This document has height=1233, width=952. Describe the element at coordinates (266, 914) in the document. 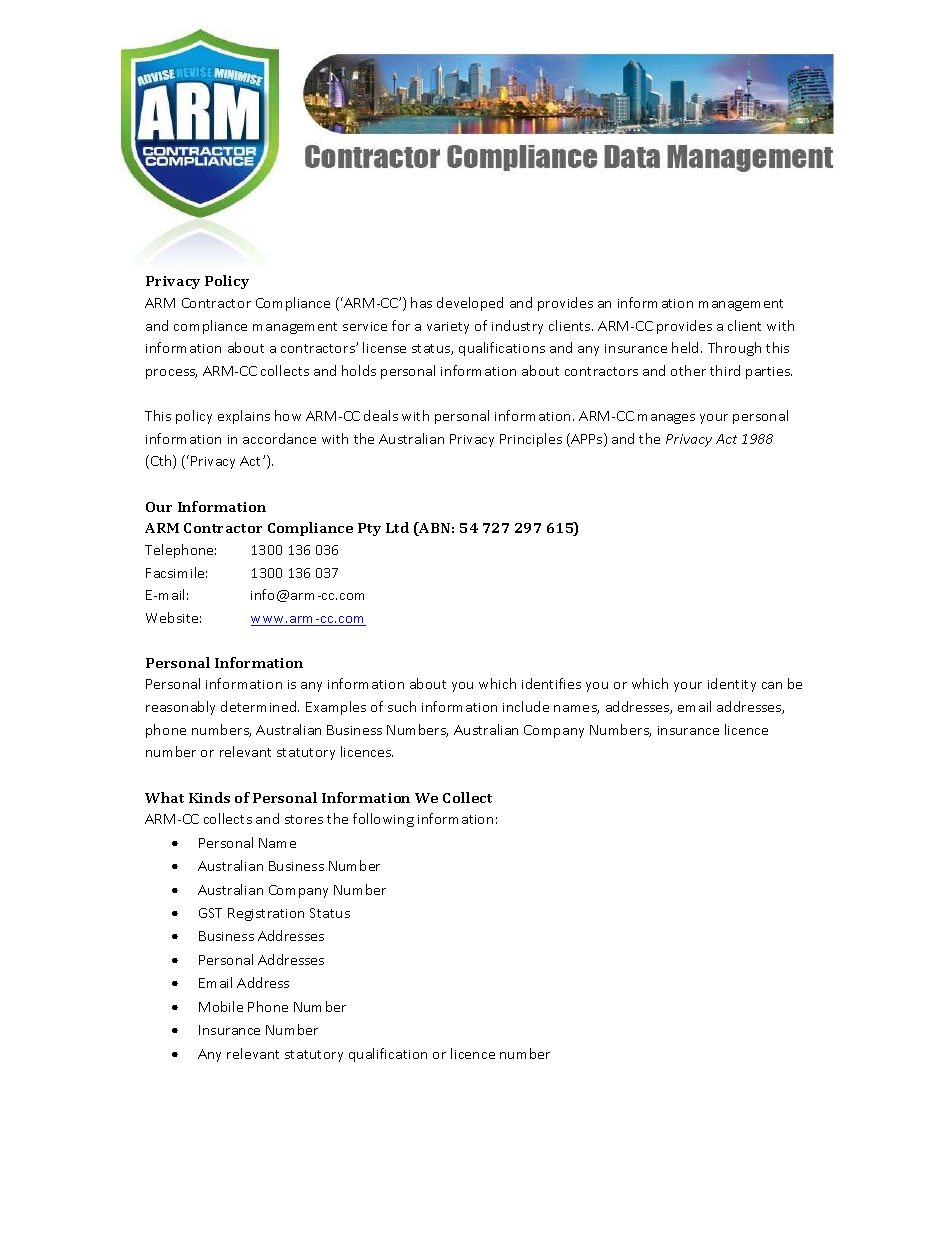

I see `Registration` at that location.
